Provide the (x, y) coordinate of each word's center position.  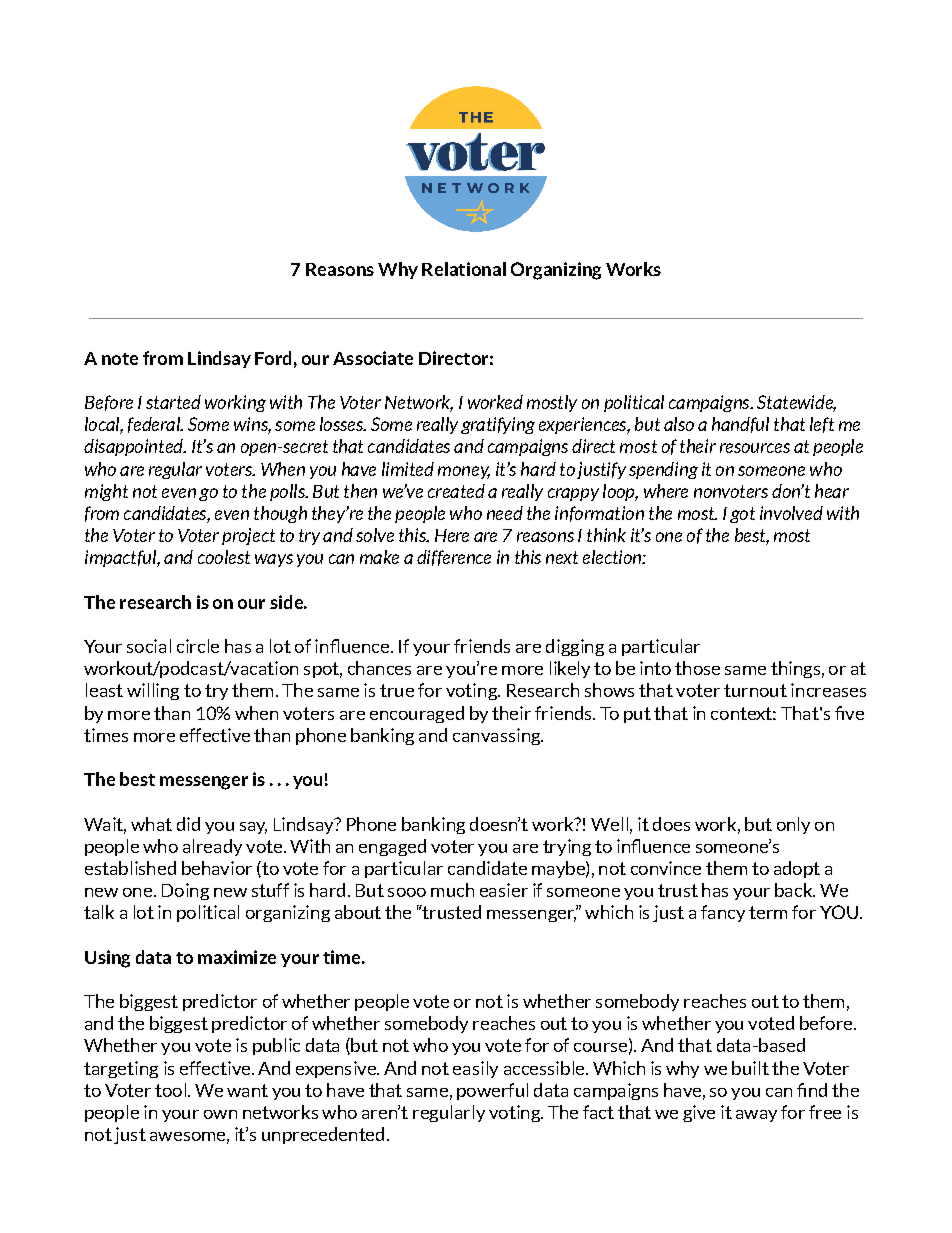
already (212, 847)
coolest (224, 557)
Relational (464, 269)
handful (740, 425)
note (120, 359)
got (742, 515)
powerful (492, 1091)
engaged (392, 847)
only (793, 825)
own (220, 1114)
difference (454, 558)
